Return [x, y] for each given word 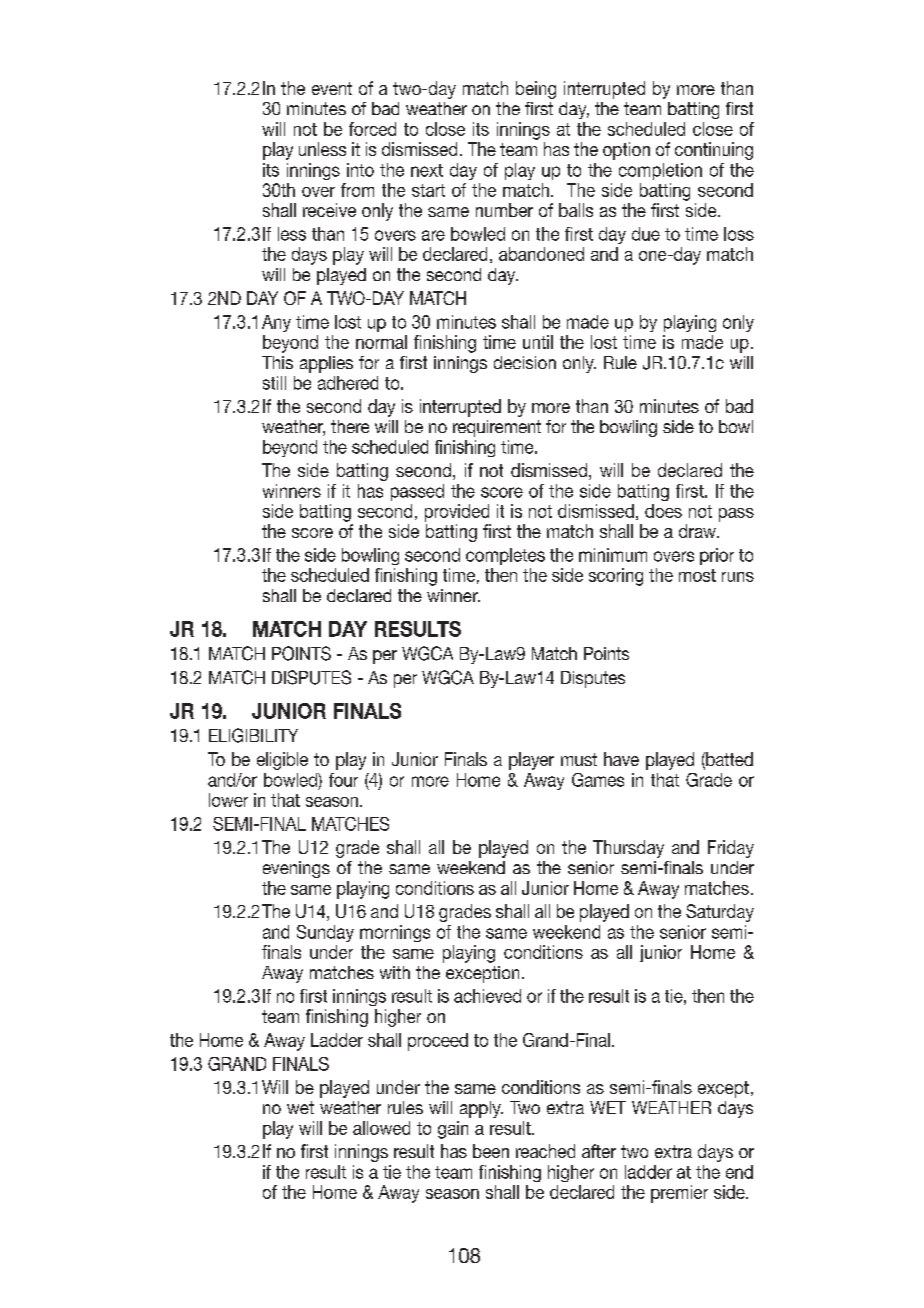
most [697, 575]
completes [505, 556]
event [332, 88]
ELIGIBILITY [253, 735]
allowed [381, 1128]
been [491, 1151]
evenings [296, 869]
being [536, 90]
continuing [714, 151]
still [274, 383]
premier [679, 1194]
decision [525, 362]
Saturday [720, 913]
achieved [487, 996]
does [663, 511]
